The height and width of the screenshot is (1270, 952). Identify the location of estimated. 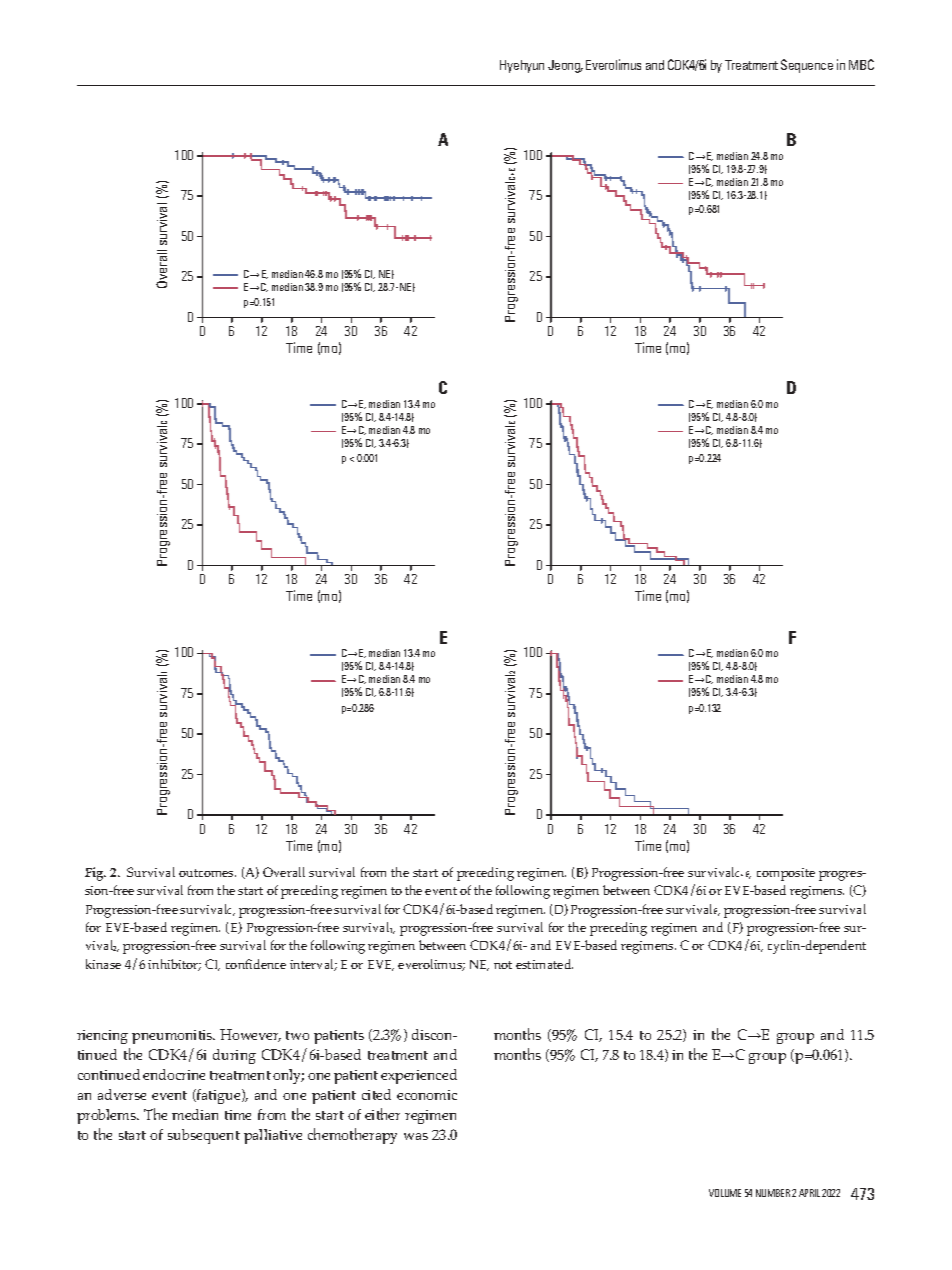
(544, 964).
